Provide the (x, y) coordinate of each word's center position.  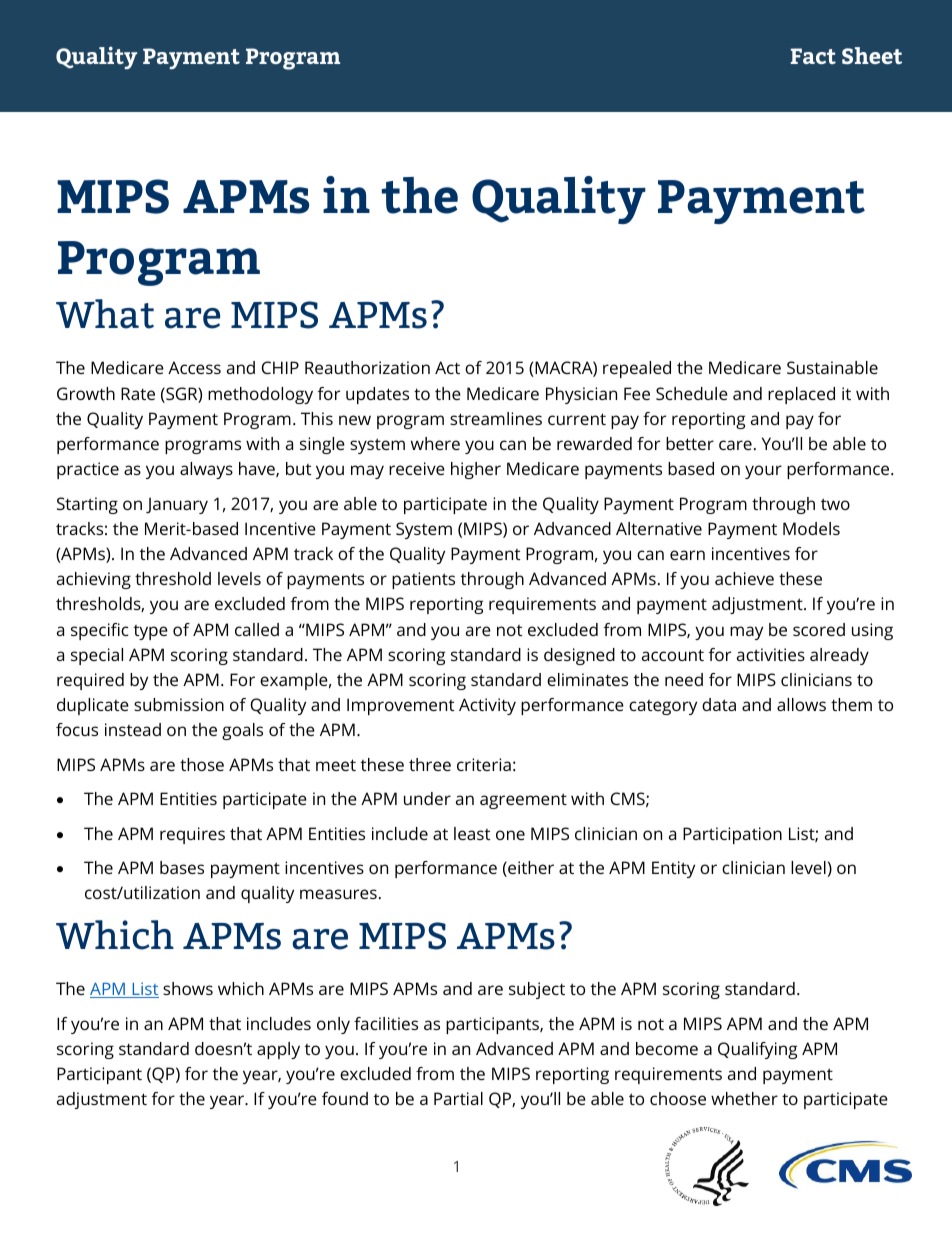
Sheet (872, 56)
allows (801, 704)
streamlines (496, 418)
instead (133, 729)
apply (278, 1050)
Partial (458, 1098)
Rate (138, 393)
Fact (813, 56)
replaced (801, 395)
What (105, 314)
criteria (484, 764)
